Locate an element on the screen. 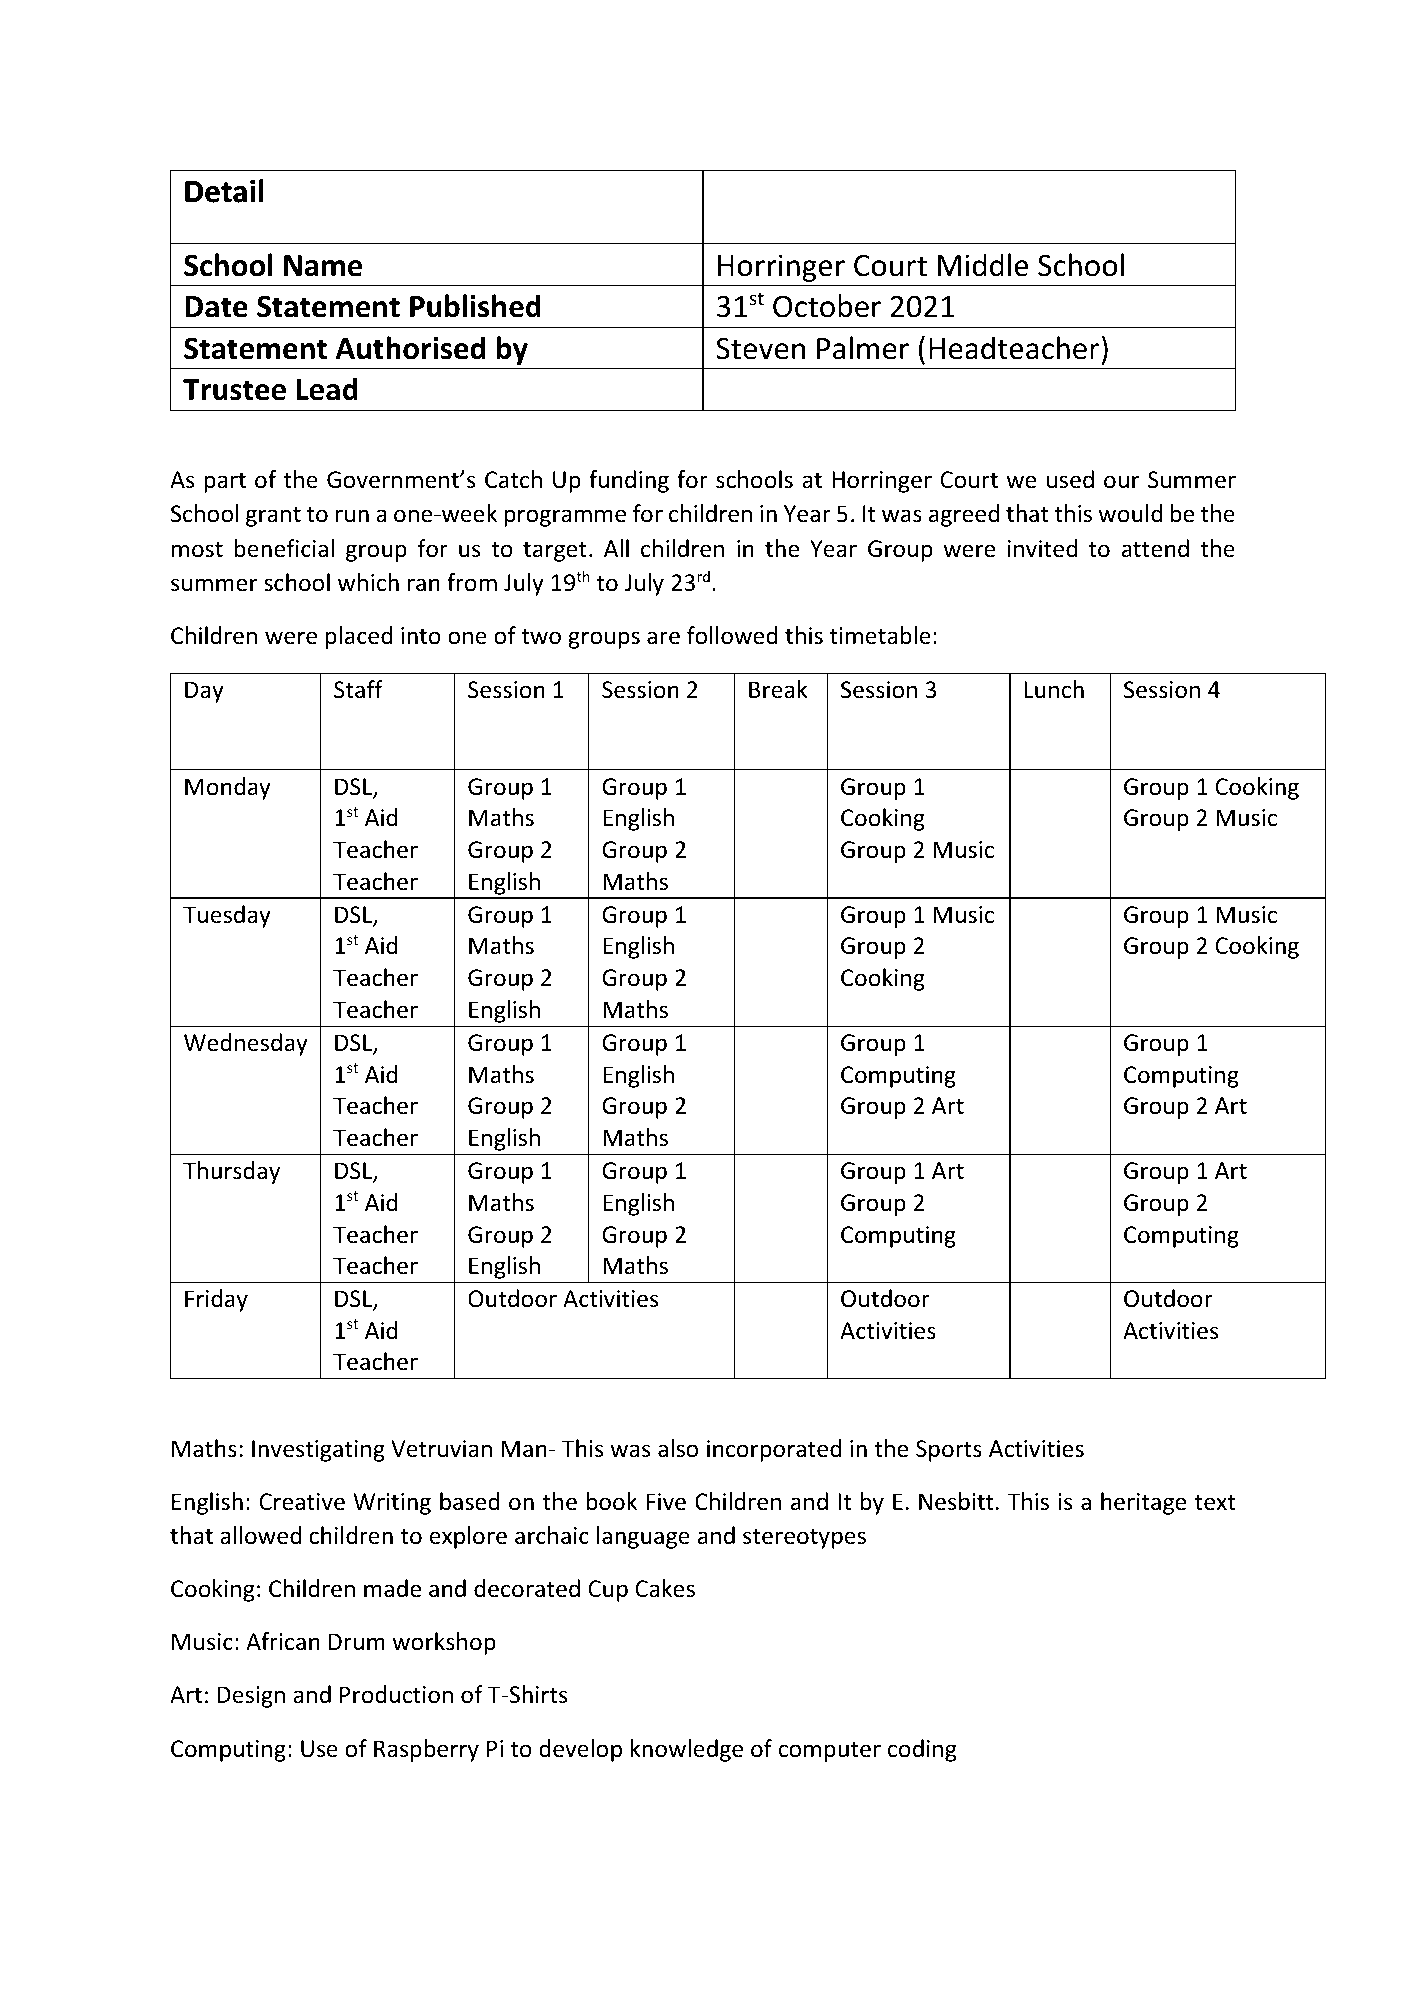  Break is located at coordinates (778, 689).
